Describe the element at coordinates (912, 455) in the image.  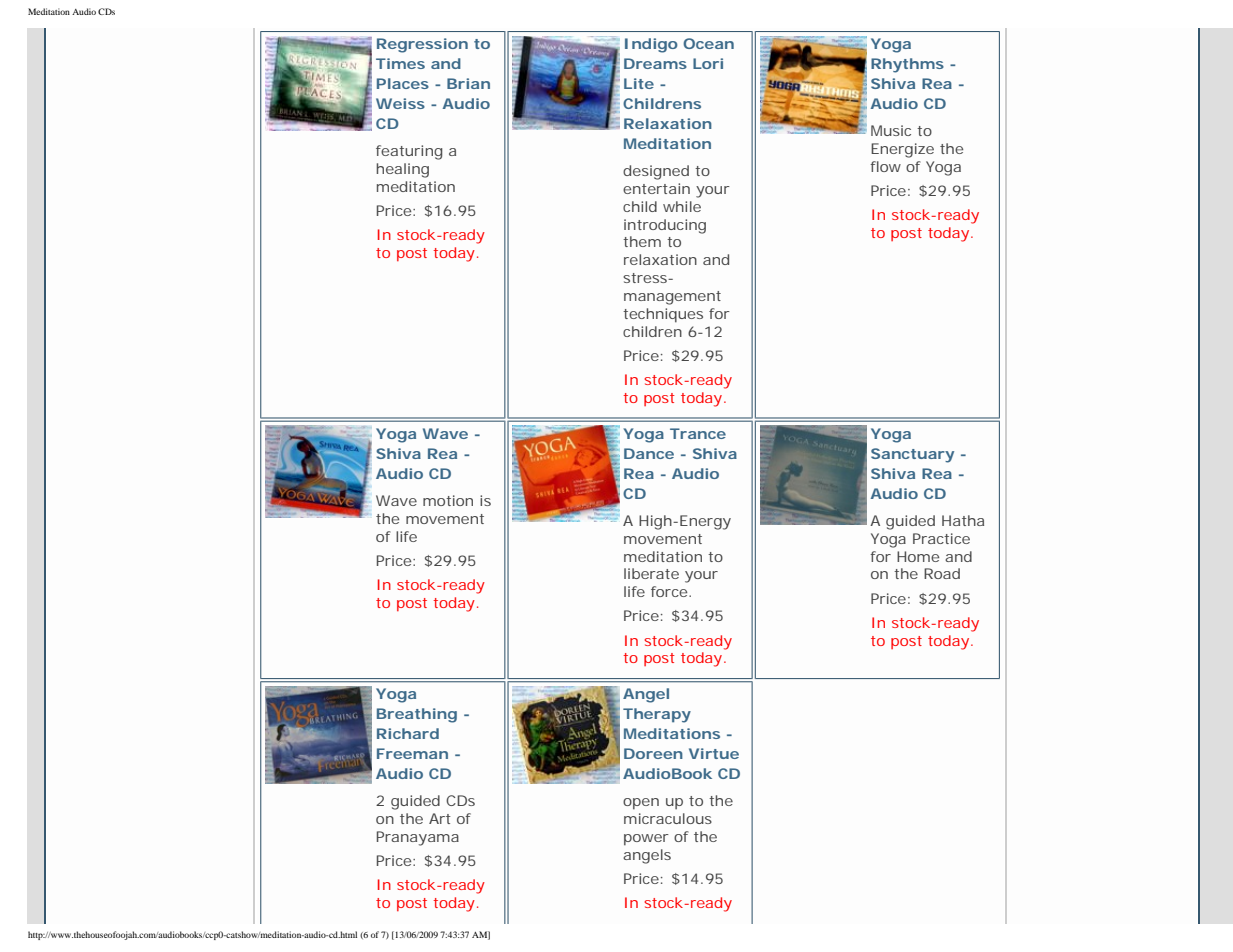
I see `Sanctuary` at that location.
